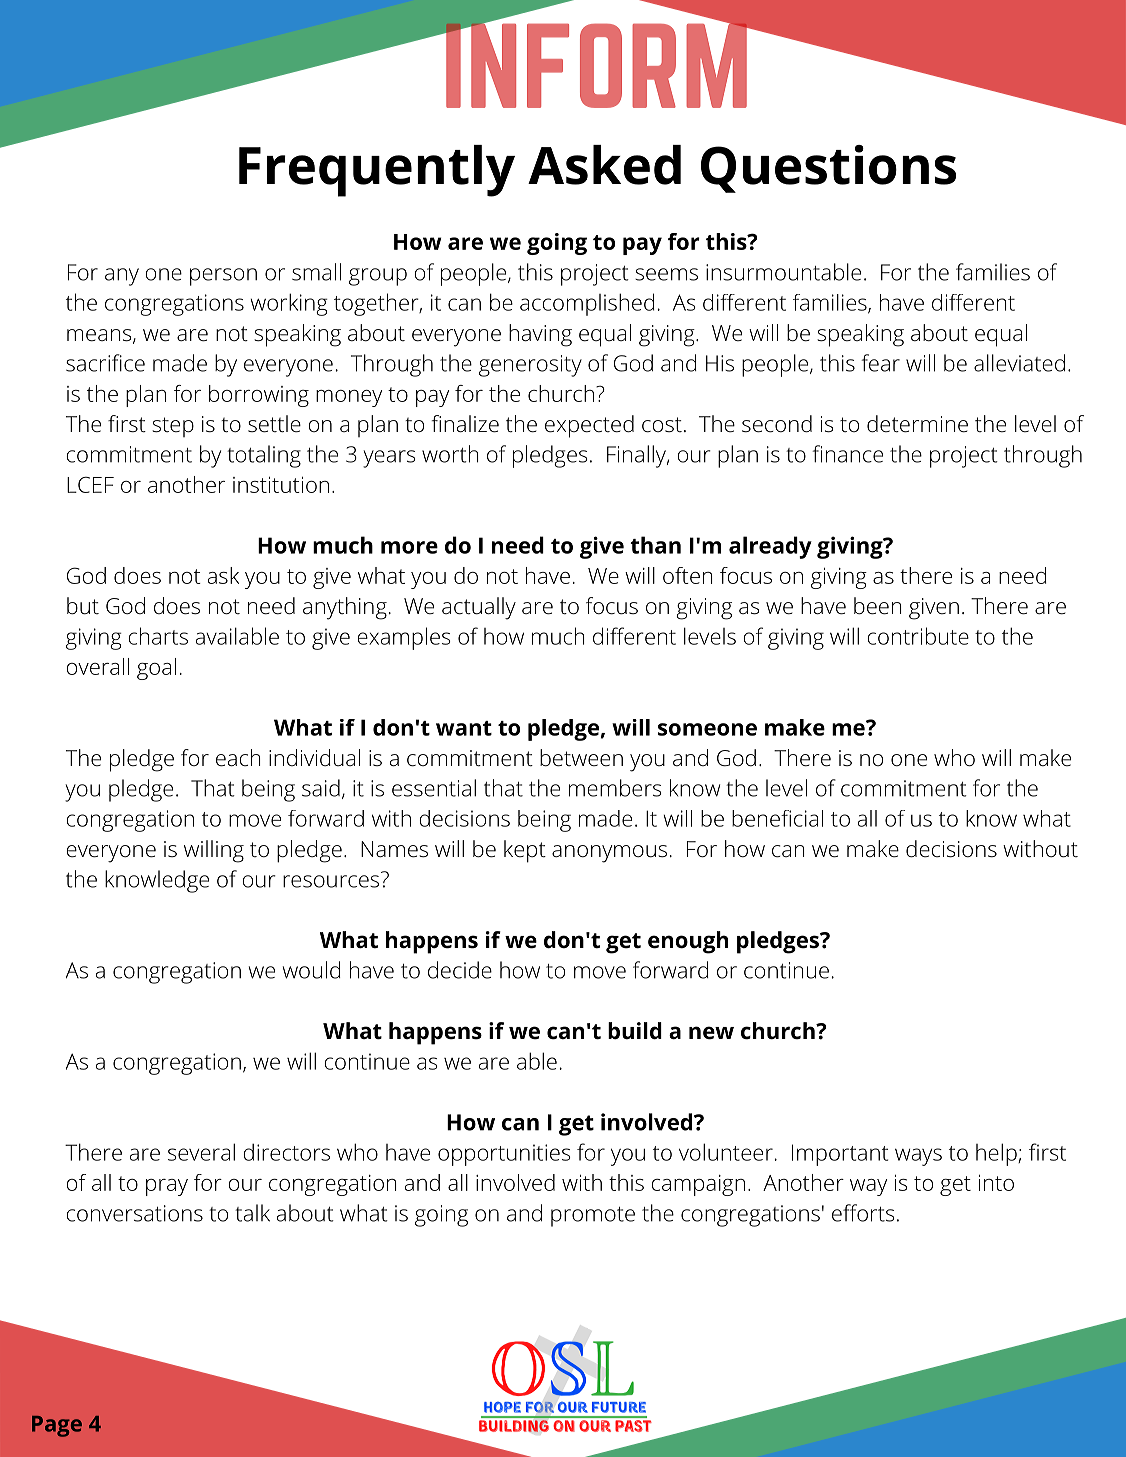  What do you see at coordinates (593, 1217) in the screenshot?
I see `promote` at bounding box center [593, 1217].
